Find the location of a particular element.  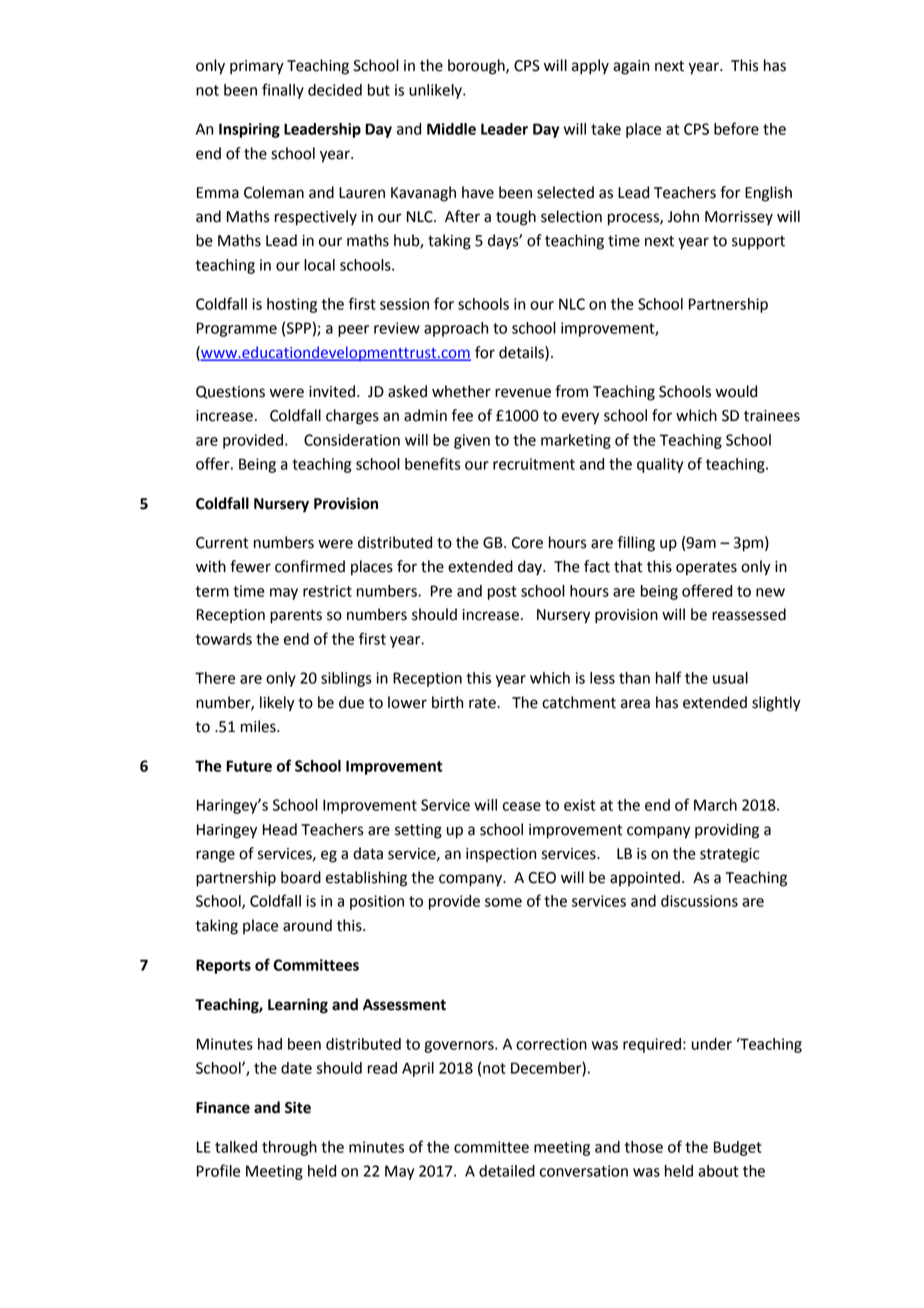

March is located at coordinates (715, 805).
